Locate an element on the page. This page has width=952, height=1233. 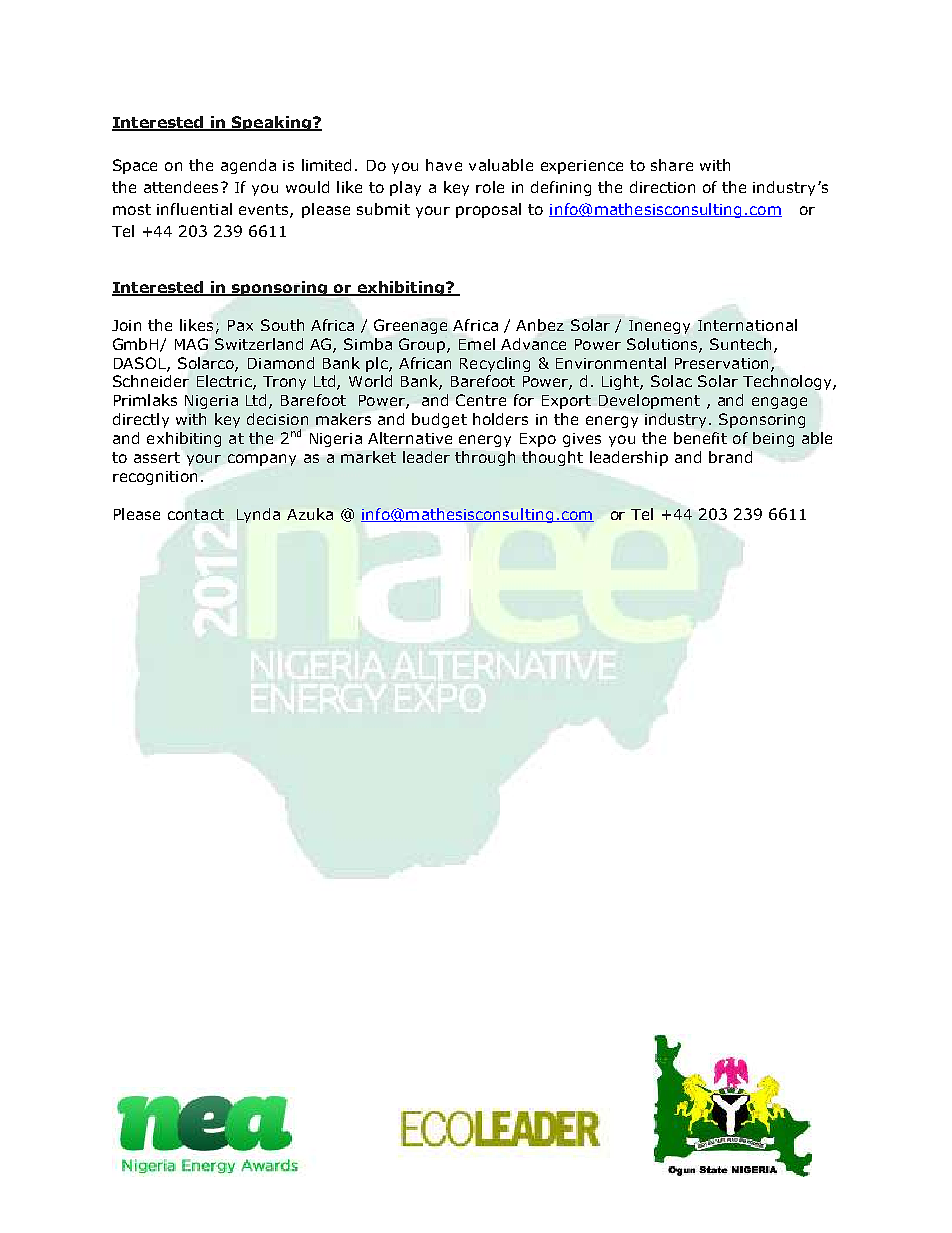
have is located at coordinates (444, 165).
